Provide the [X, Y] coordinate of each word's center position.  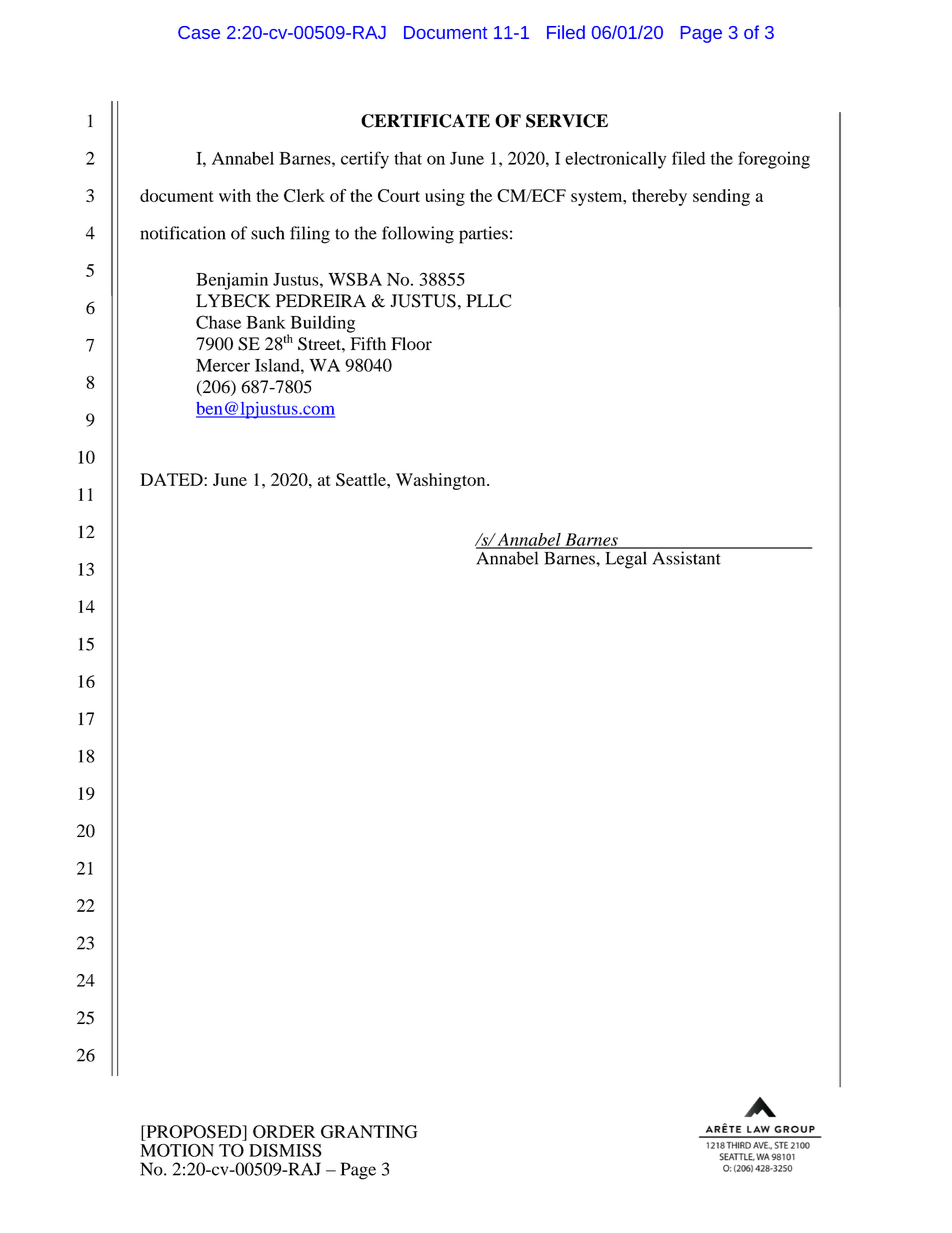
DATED [172, 479]
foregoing [774, 160]
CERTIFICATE [425, 121]
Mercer [223, 365]
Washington [442, 481]
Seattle [362, 479]
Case [199, 32]
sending [721, 197]
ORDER [284, 1131]
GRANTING [369, 1132]
